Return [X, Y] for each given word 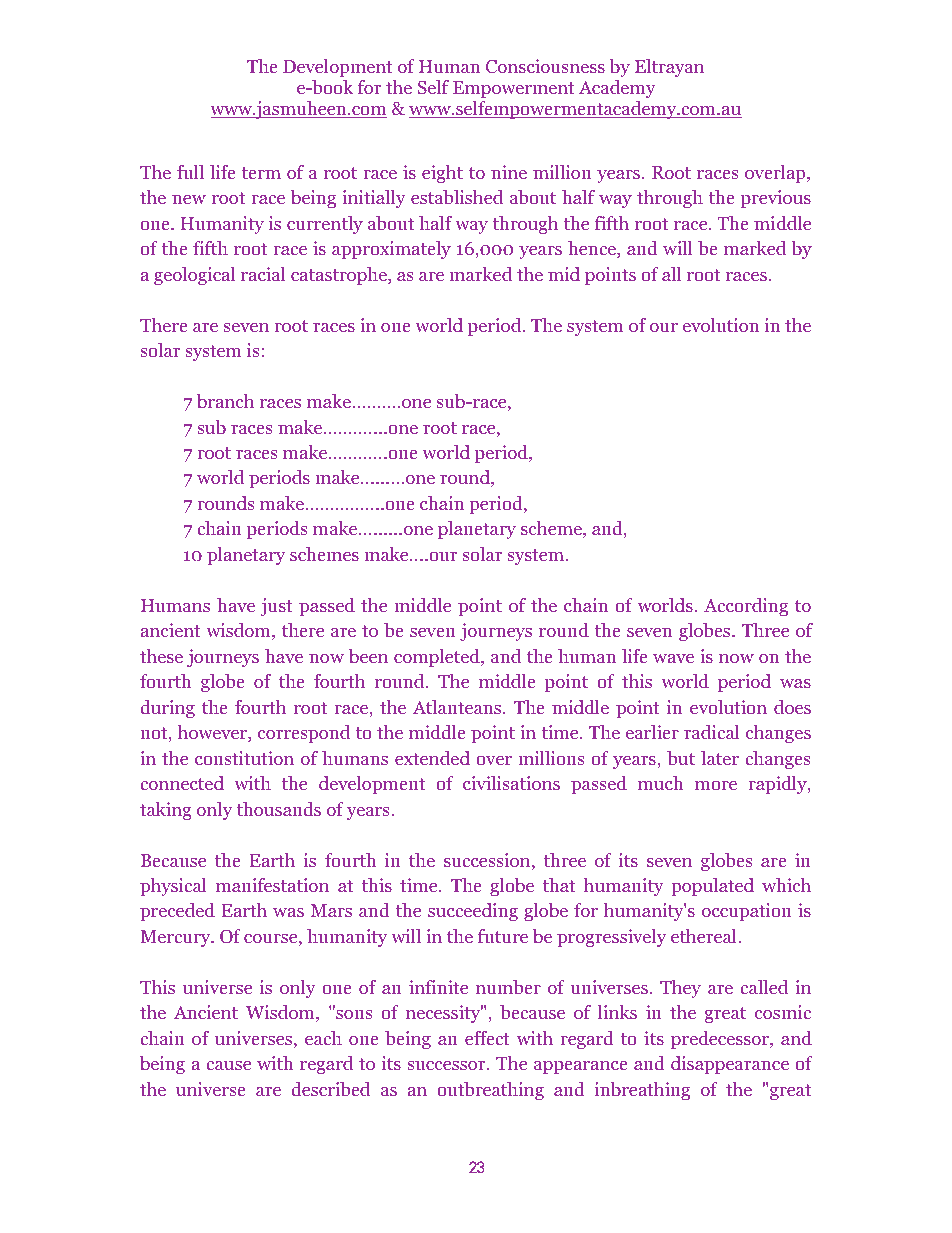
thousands [278, 809]
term [261, 173]
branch [225, 401]
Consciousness [545, 66]
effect [487, 1038]
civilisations [511, 783]
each [323, 1038]
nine [509, 172]
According [746, 607]
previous [776, 199]
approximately [391, 250]
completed [438, 658]
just [277, 607]
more [716, 785]
